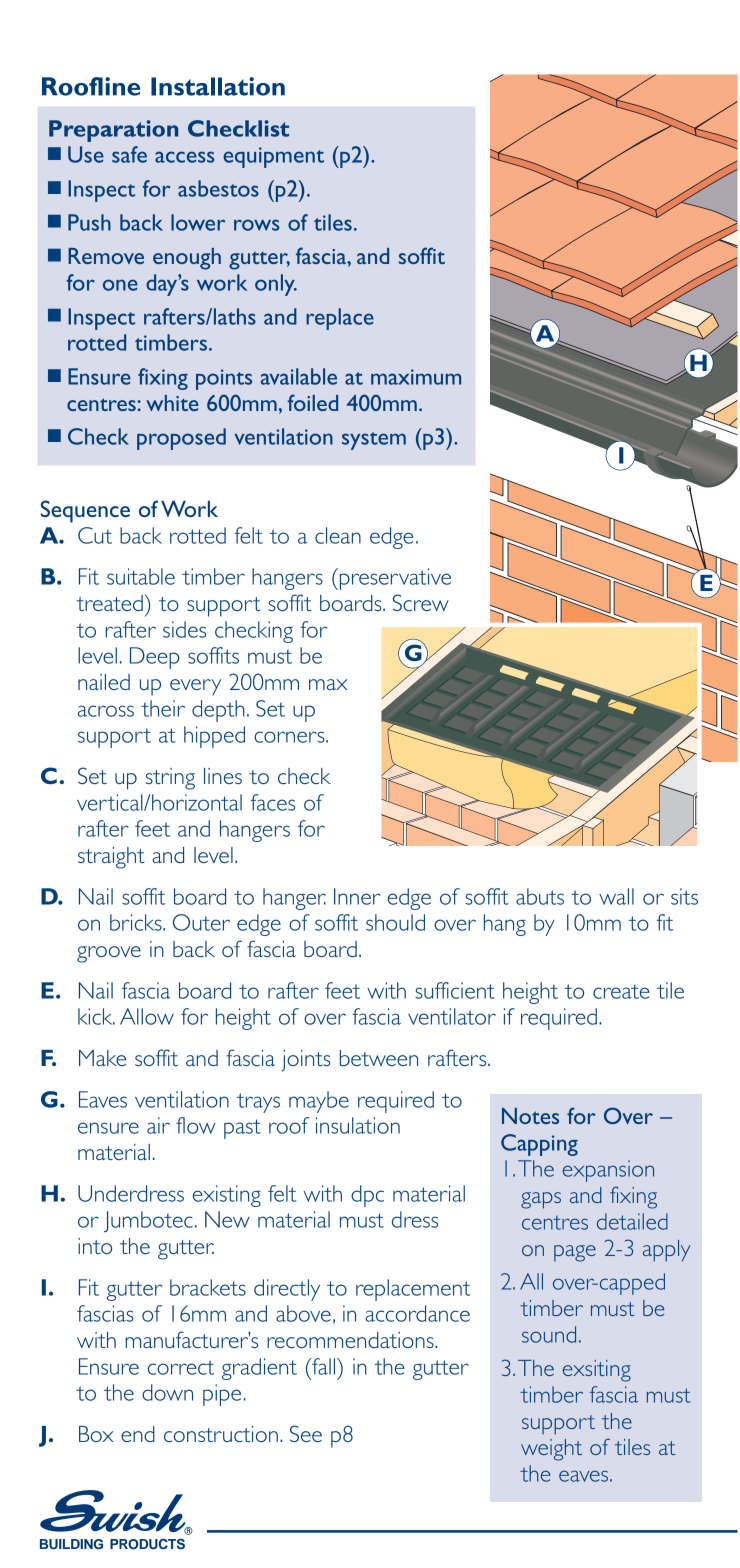 This screenshot has width=740, height=1568. I want to click on PRODUCTS, so click(147, 1544).
